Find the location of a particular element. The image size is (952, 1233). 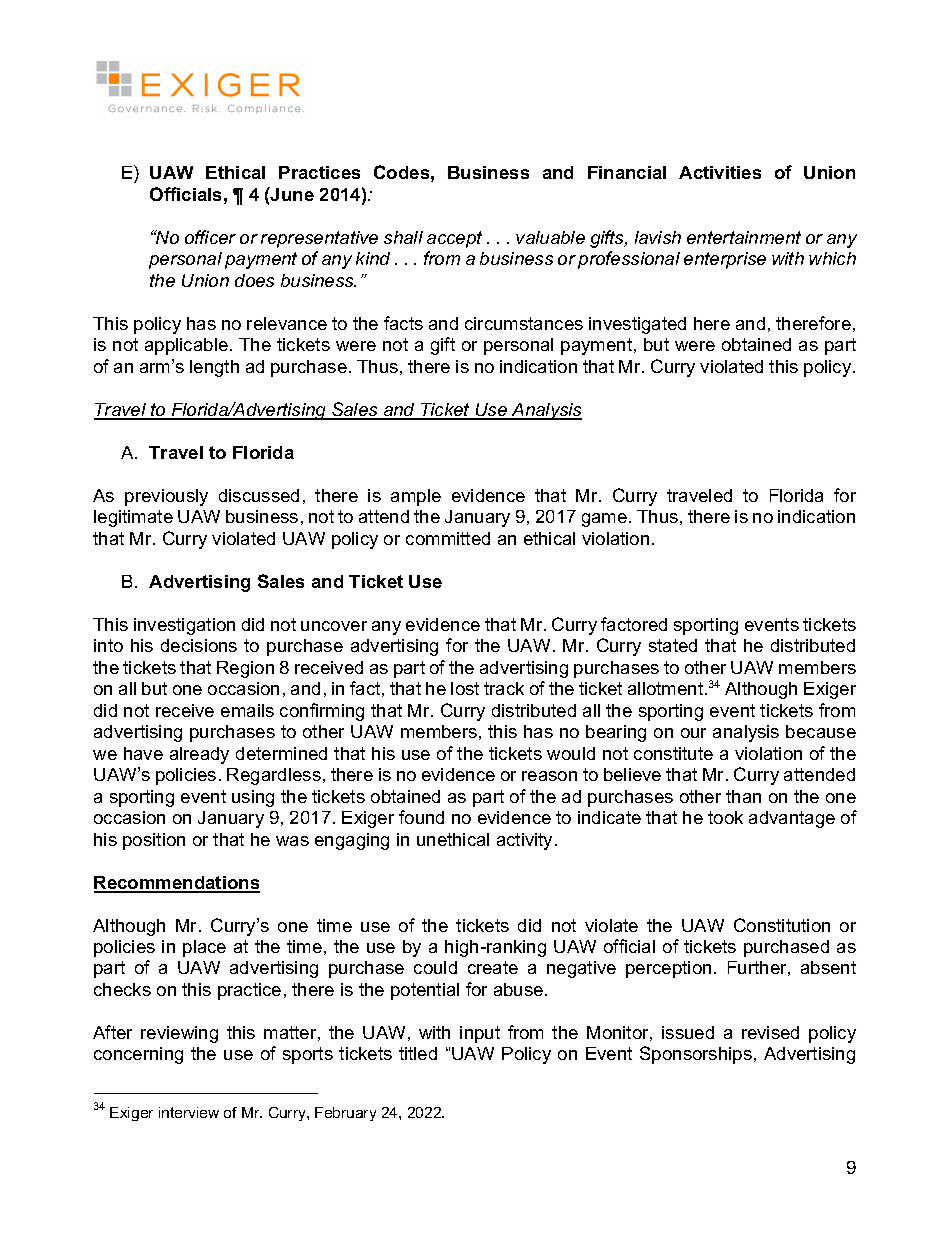

decisions is located at coordinates (199, 645).
